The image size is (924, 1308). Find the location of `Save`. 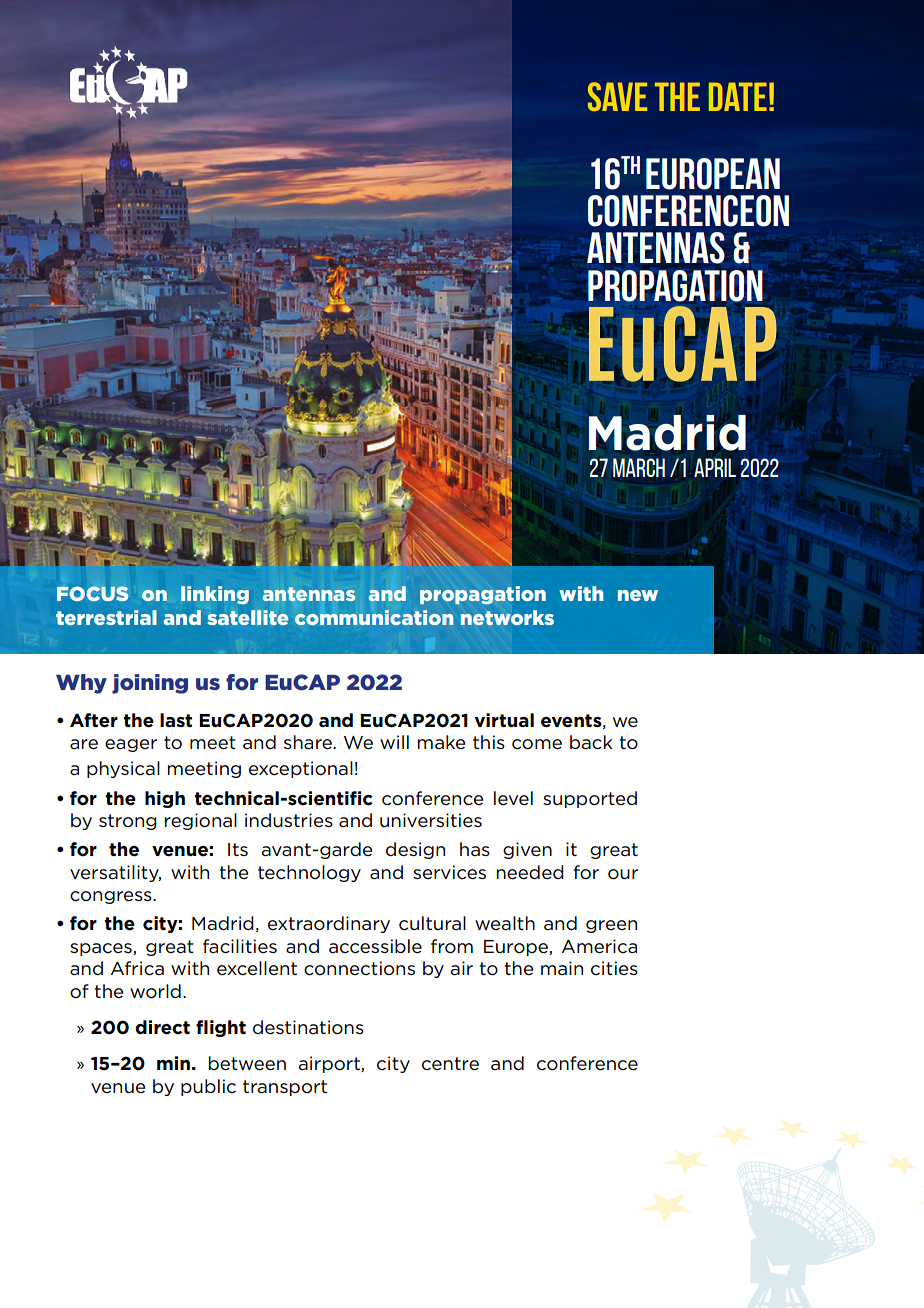

Save is located at coordinates (617, 96).
